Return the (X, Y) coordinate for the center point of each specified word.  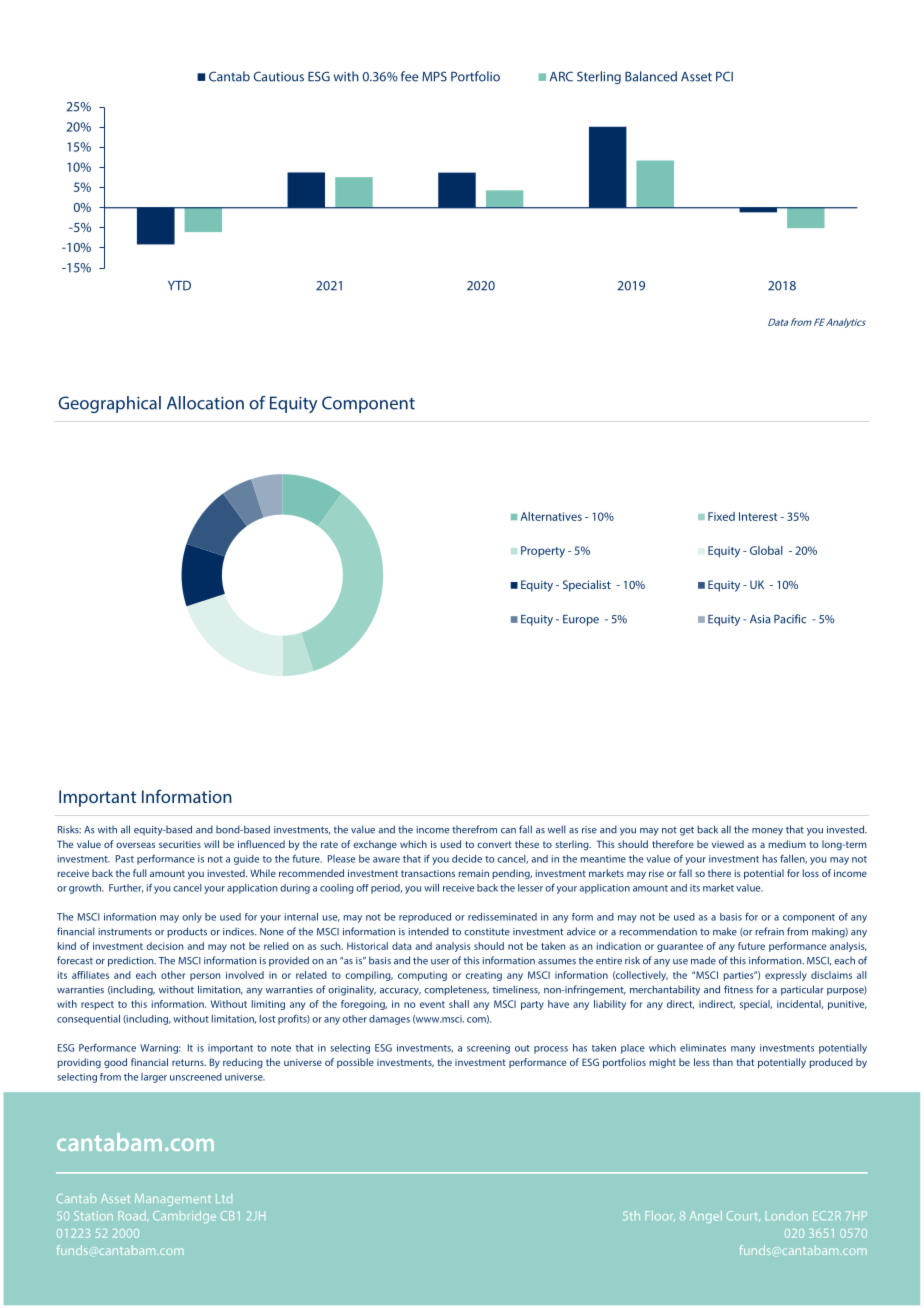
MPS (434, 76)
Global (766, 550)
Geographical (109, 404)
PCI (724, 76)
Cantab (229, 76)
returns (189, 1062)
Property (543, 552)
